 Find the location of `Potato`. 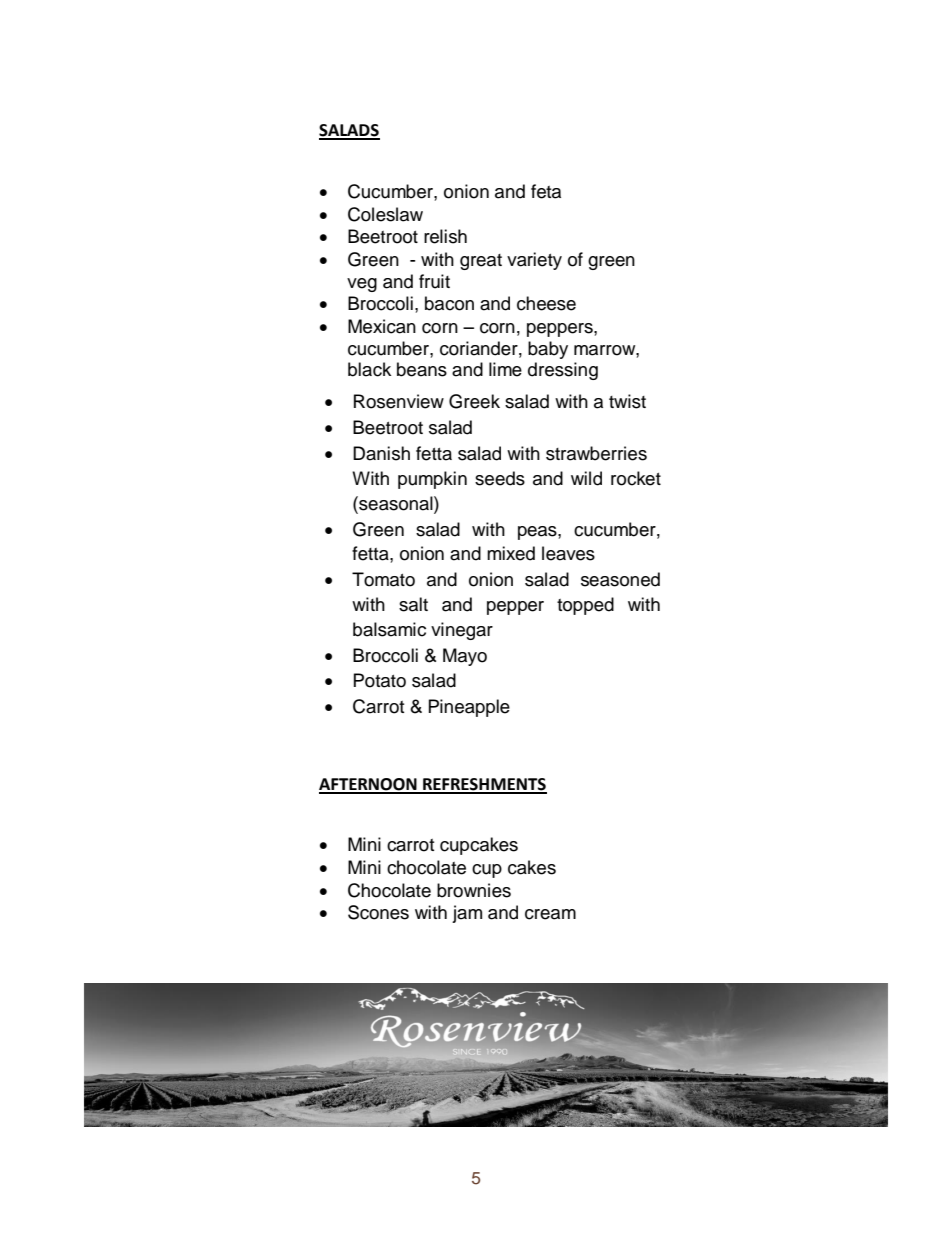

Potato is located at coordinates (380, 680).
